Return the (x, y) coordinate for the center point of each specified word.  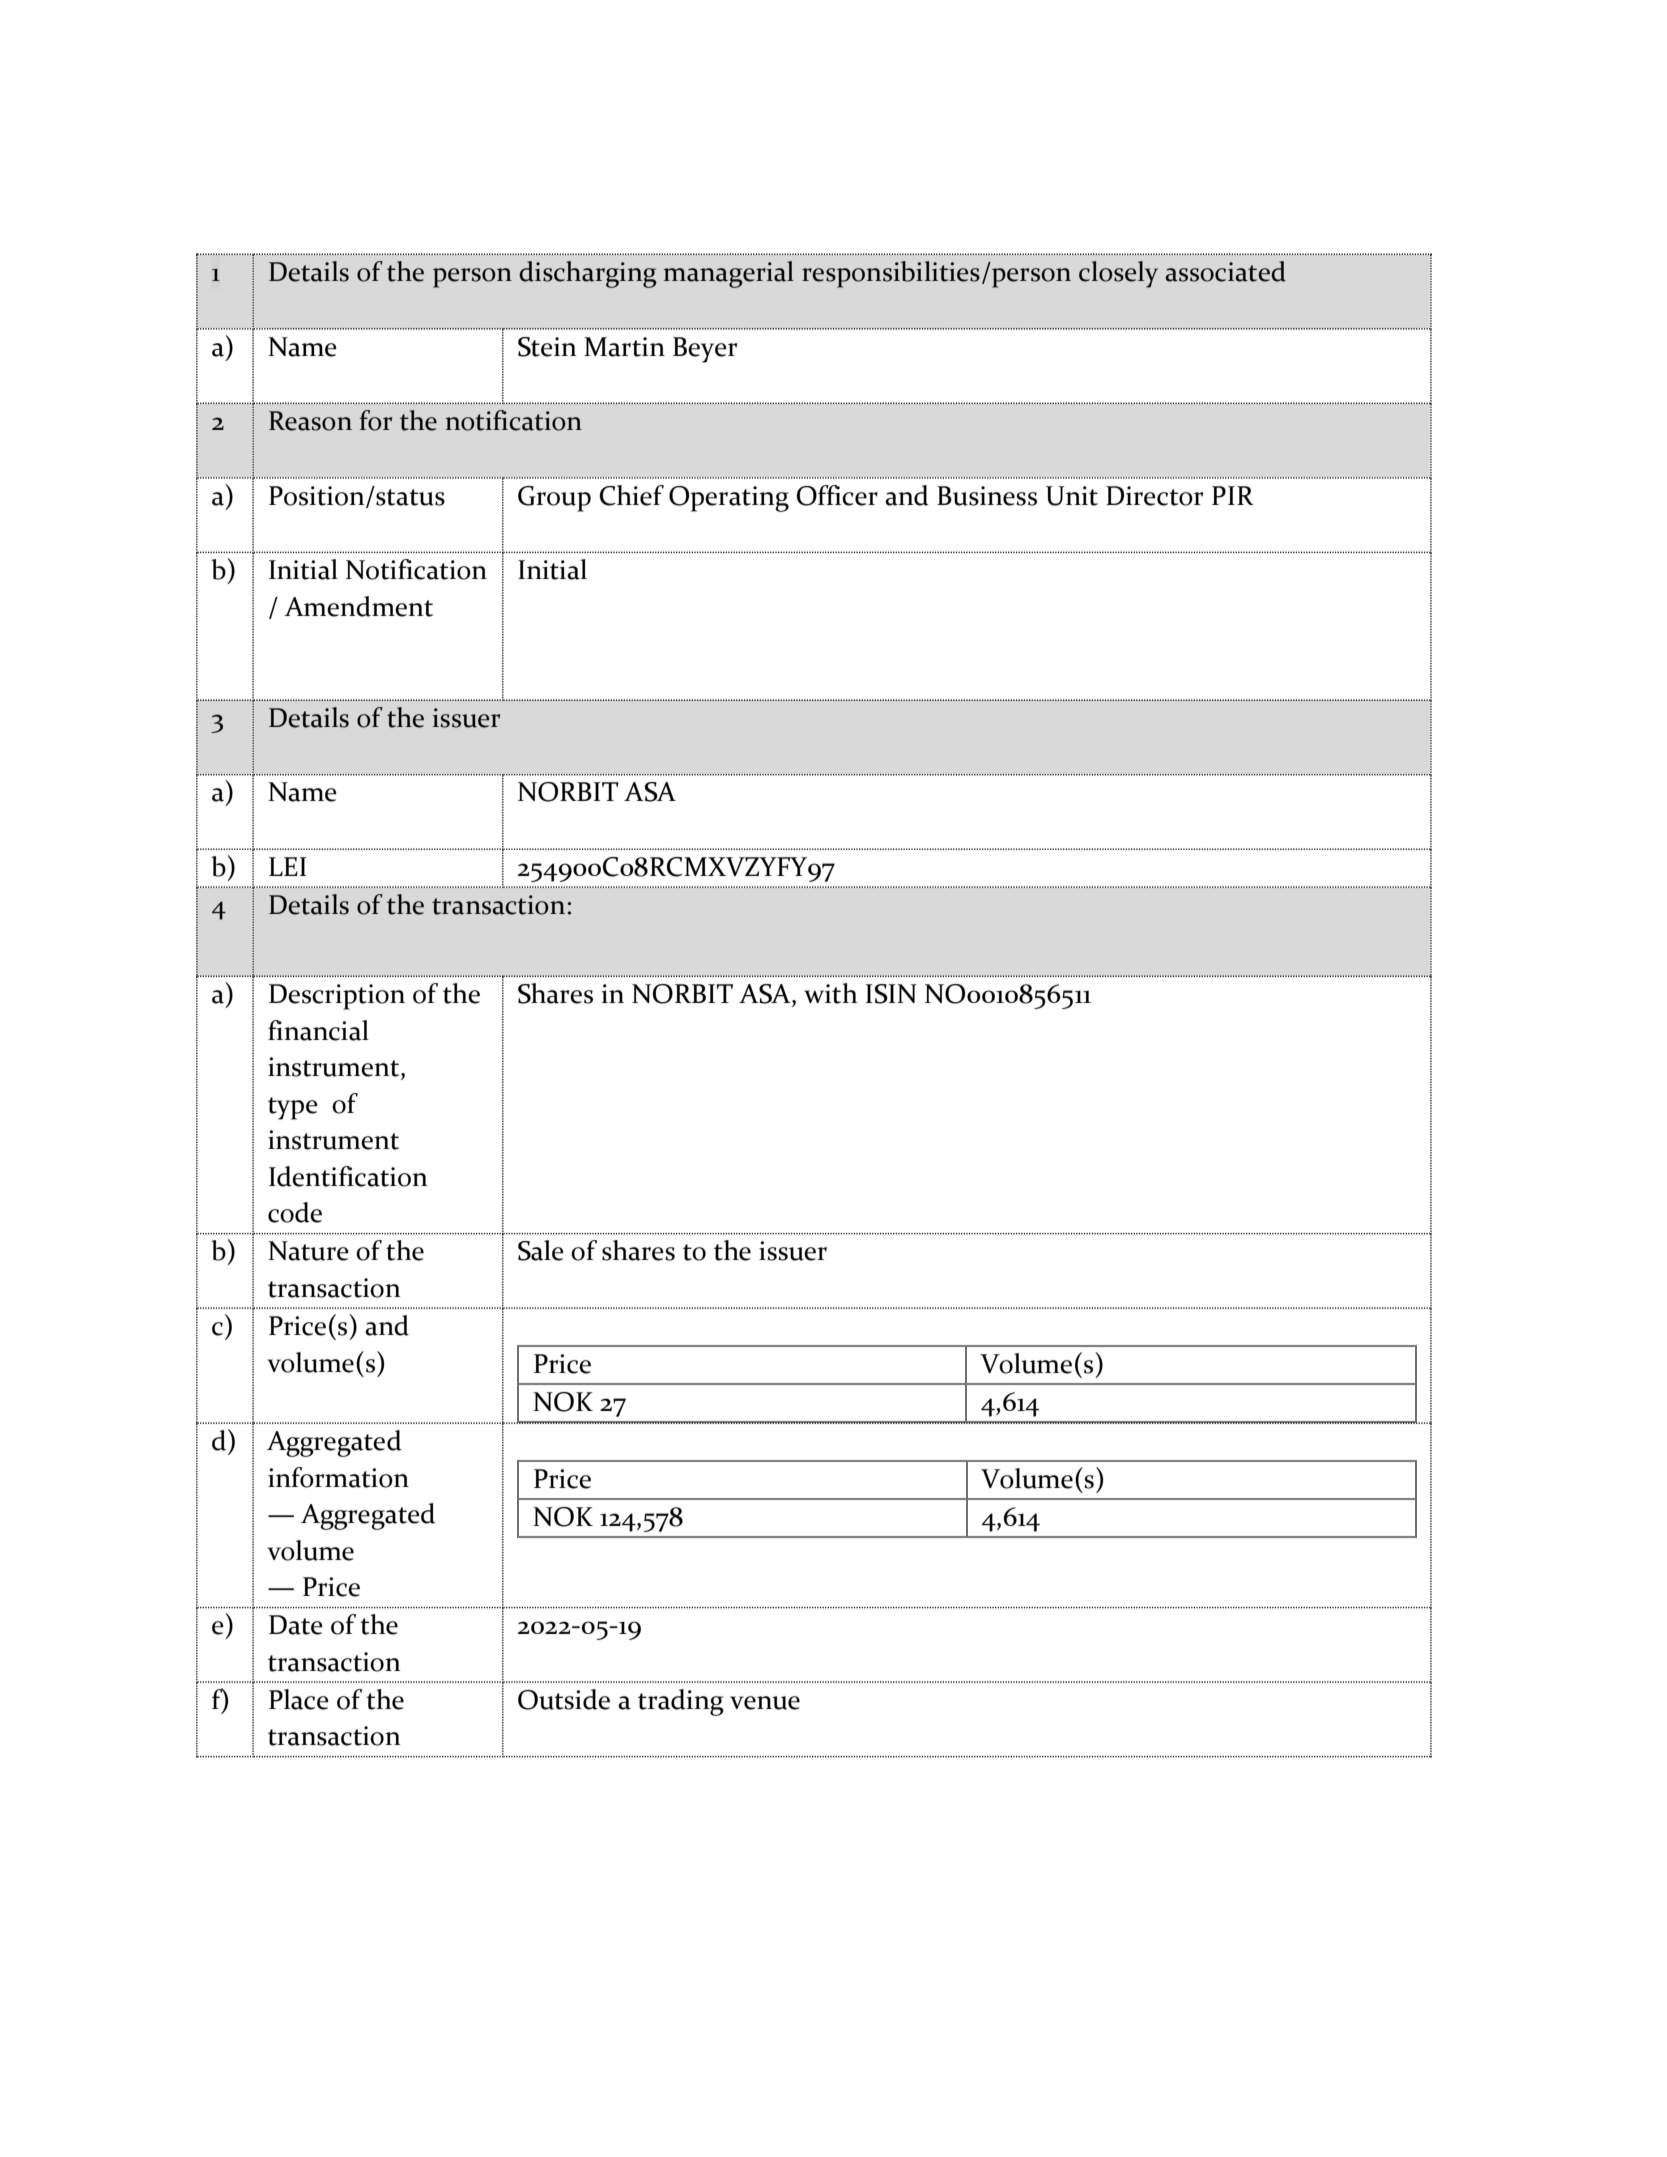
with (831, 993)
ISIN (891, 994)
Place (299, 1699)
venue (765, 1703)
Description (337, 997)
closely (1118, 274)
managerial (729, 274)
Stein (547, 347)
